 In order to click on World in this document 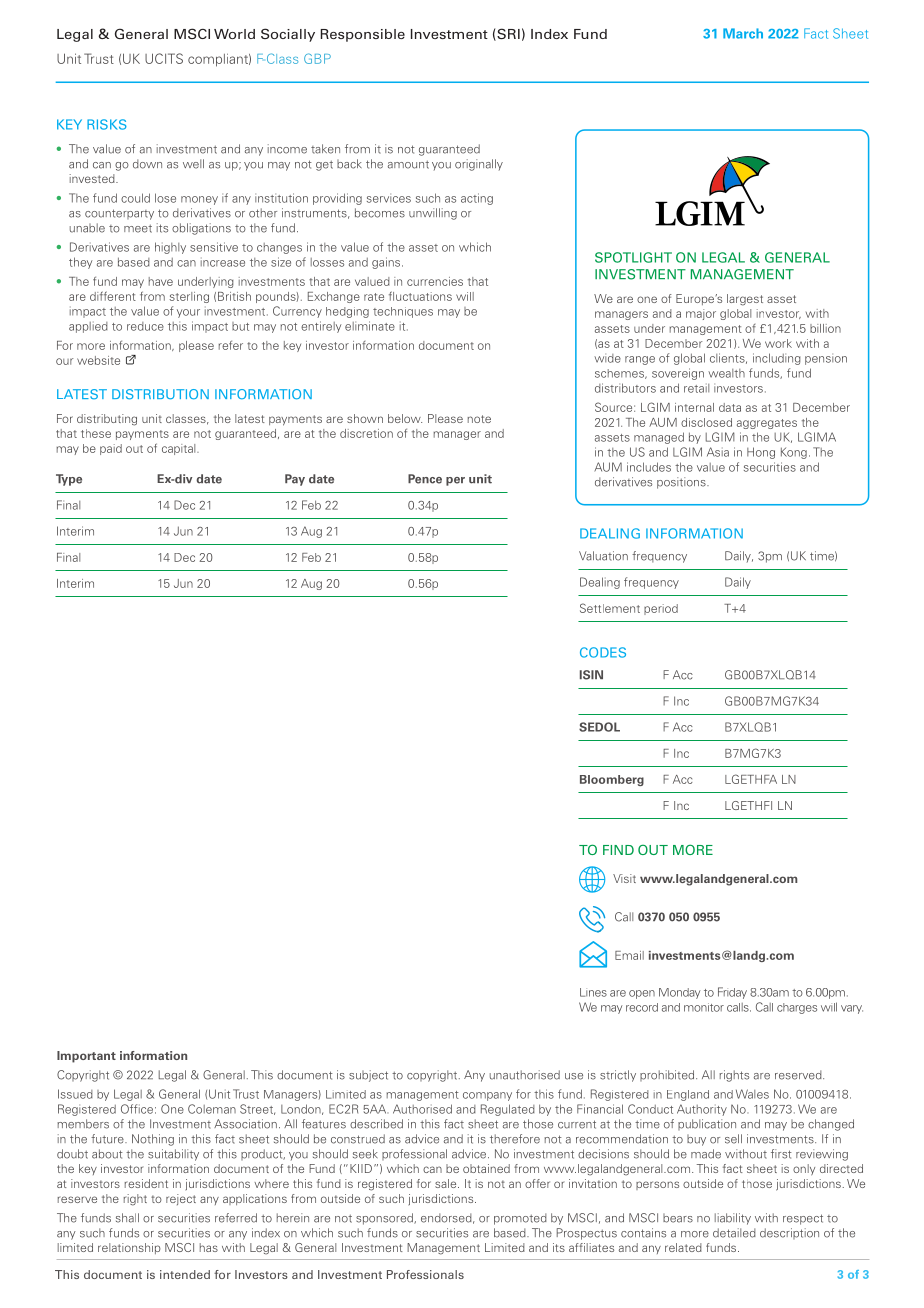, I will do `click(234, 34)`.
